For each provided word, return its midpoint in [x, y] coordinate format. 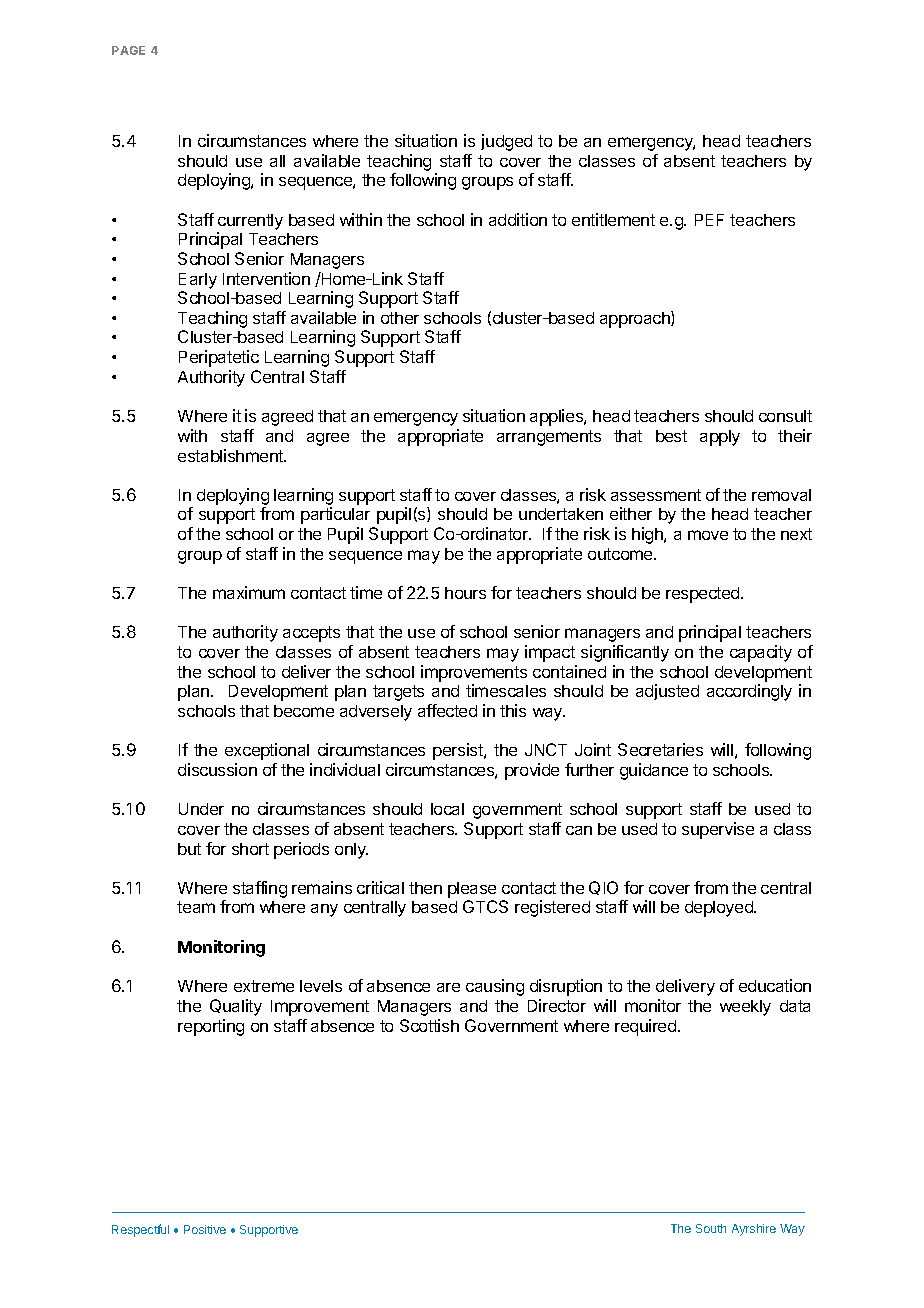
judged [506, 142]
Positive [205, 1229]
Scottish [429, 1025]
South [711, 1228]
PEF [709, 220]
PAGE [128, 50]
